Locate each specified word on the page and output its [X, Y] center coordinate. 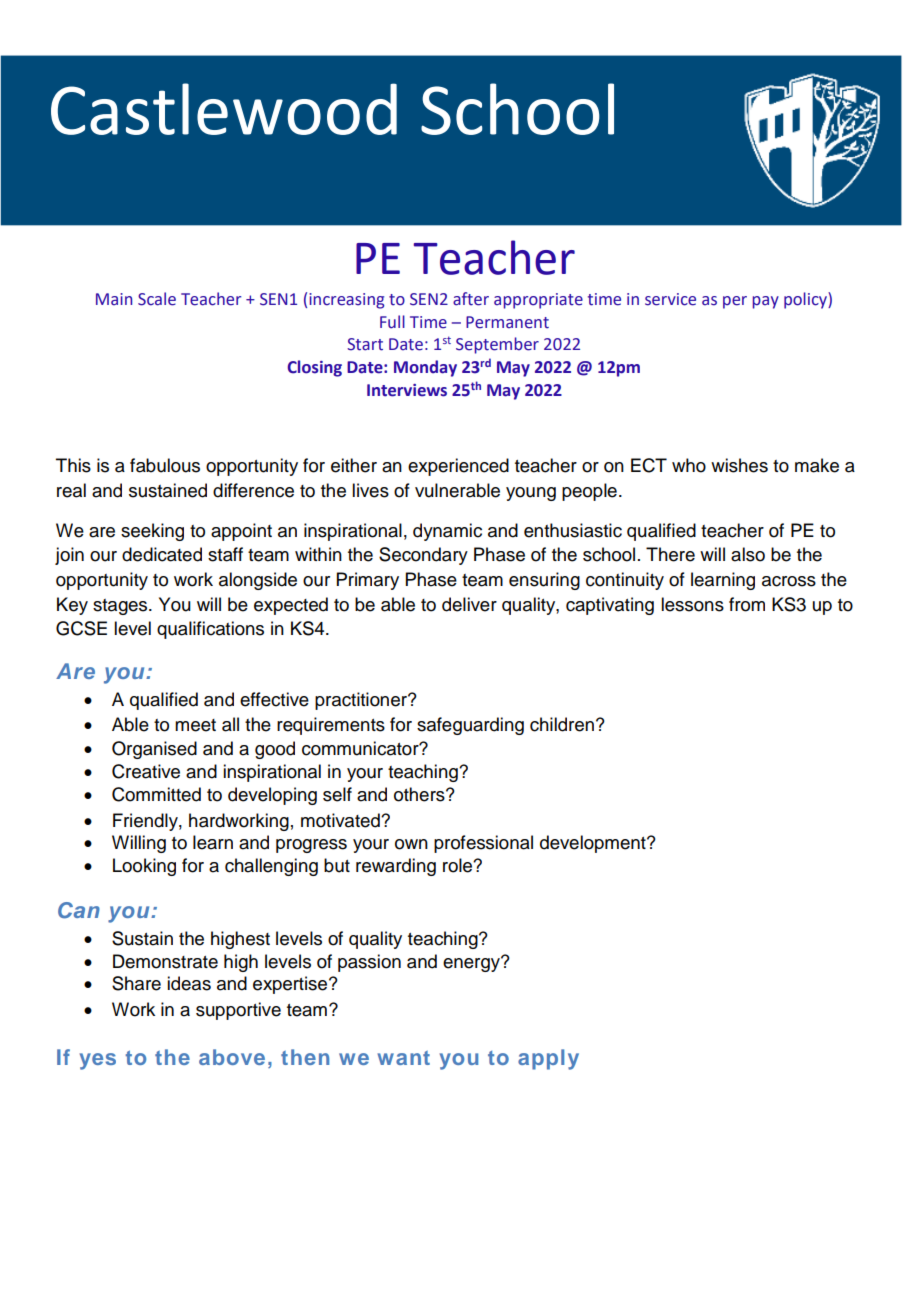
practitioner [362, 701]
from [747, 604]
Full [392, 322]
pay [765, 302]
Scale [157, 299]
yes [98, 1061]
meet [195, 725]
